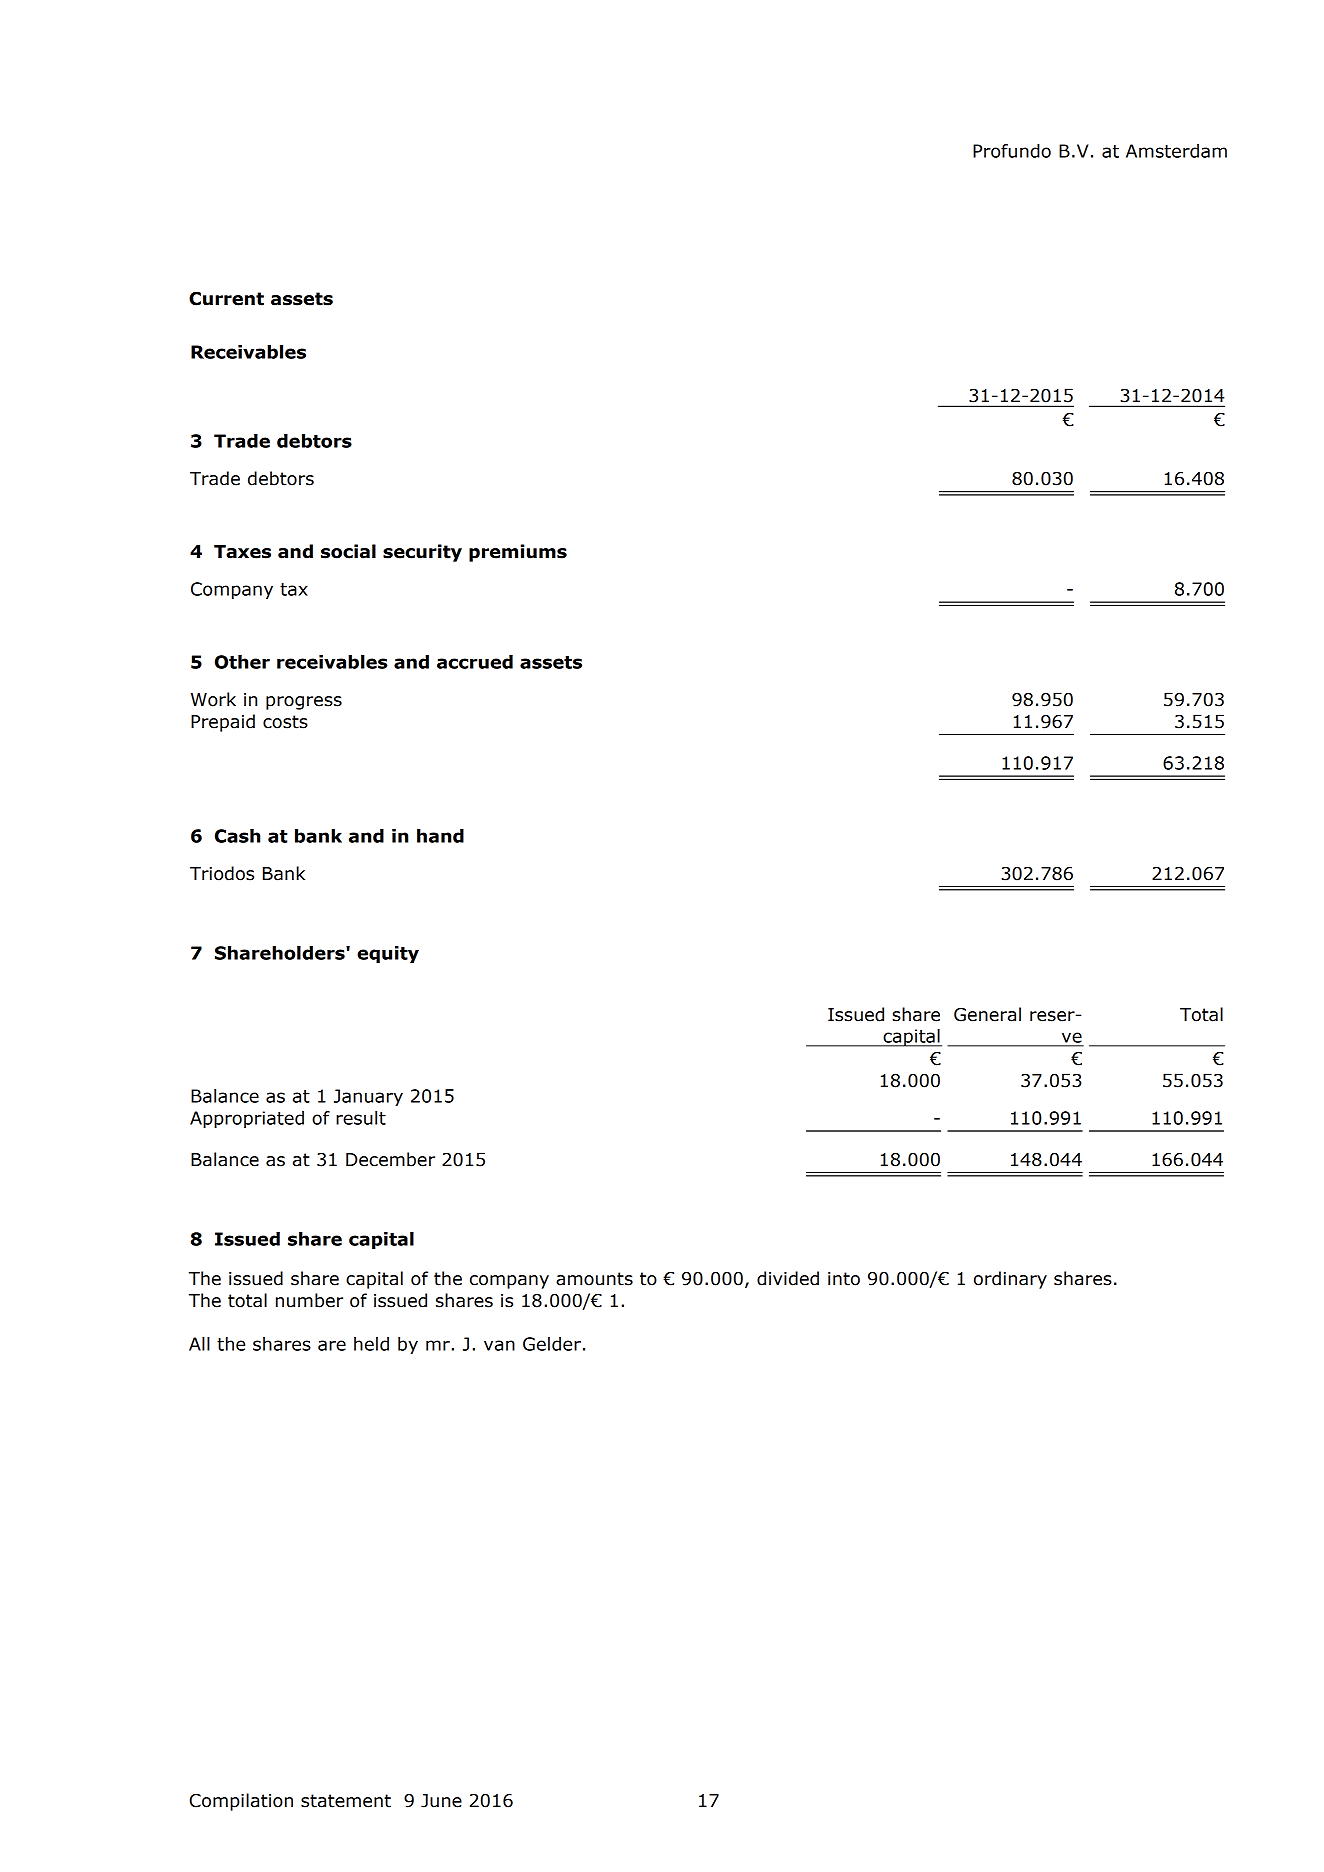 The width and height of the image is (1324, 1872). I want to click on Current, so click(226, 298).
